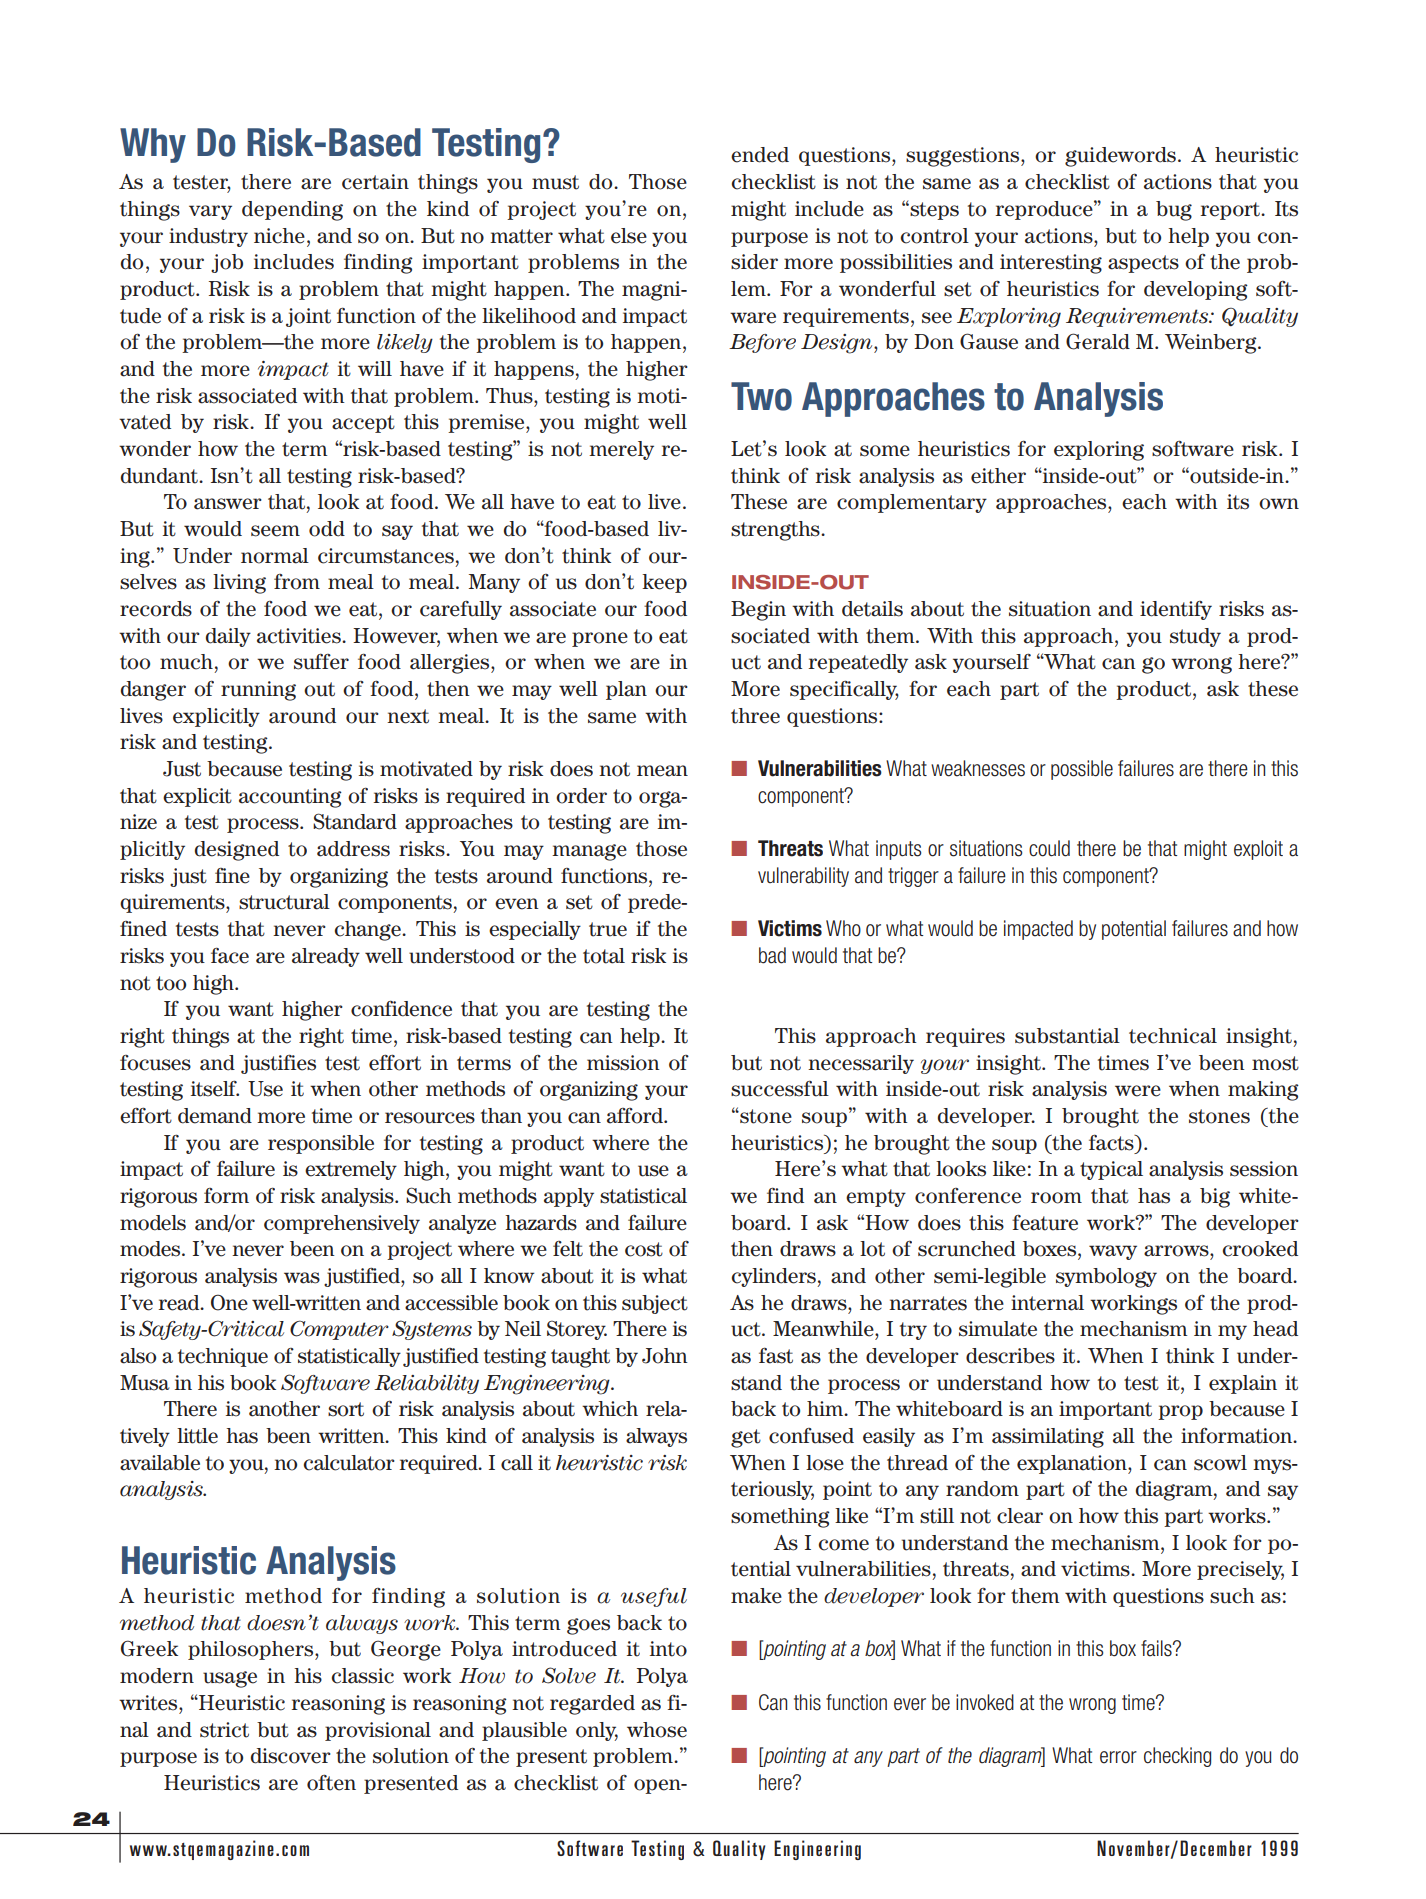 The width and height of the screenshot is (1426, 1899). I want to click on depending, so click(292, 211).
